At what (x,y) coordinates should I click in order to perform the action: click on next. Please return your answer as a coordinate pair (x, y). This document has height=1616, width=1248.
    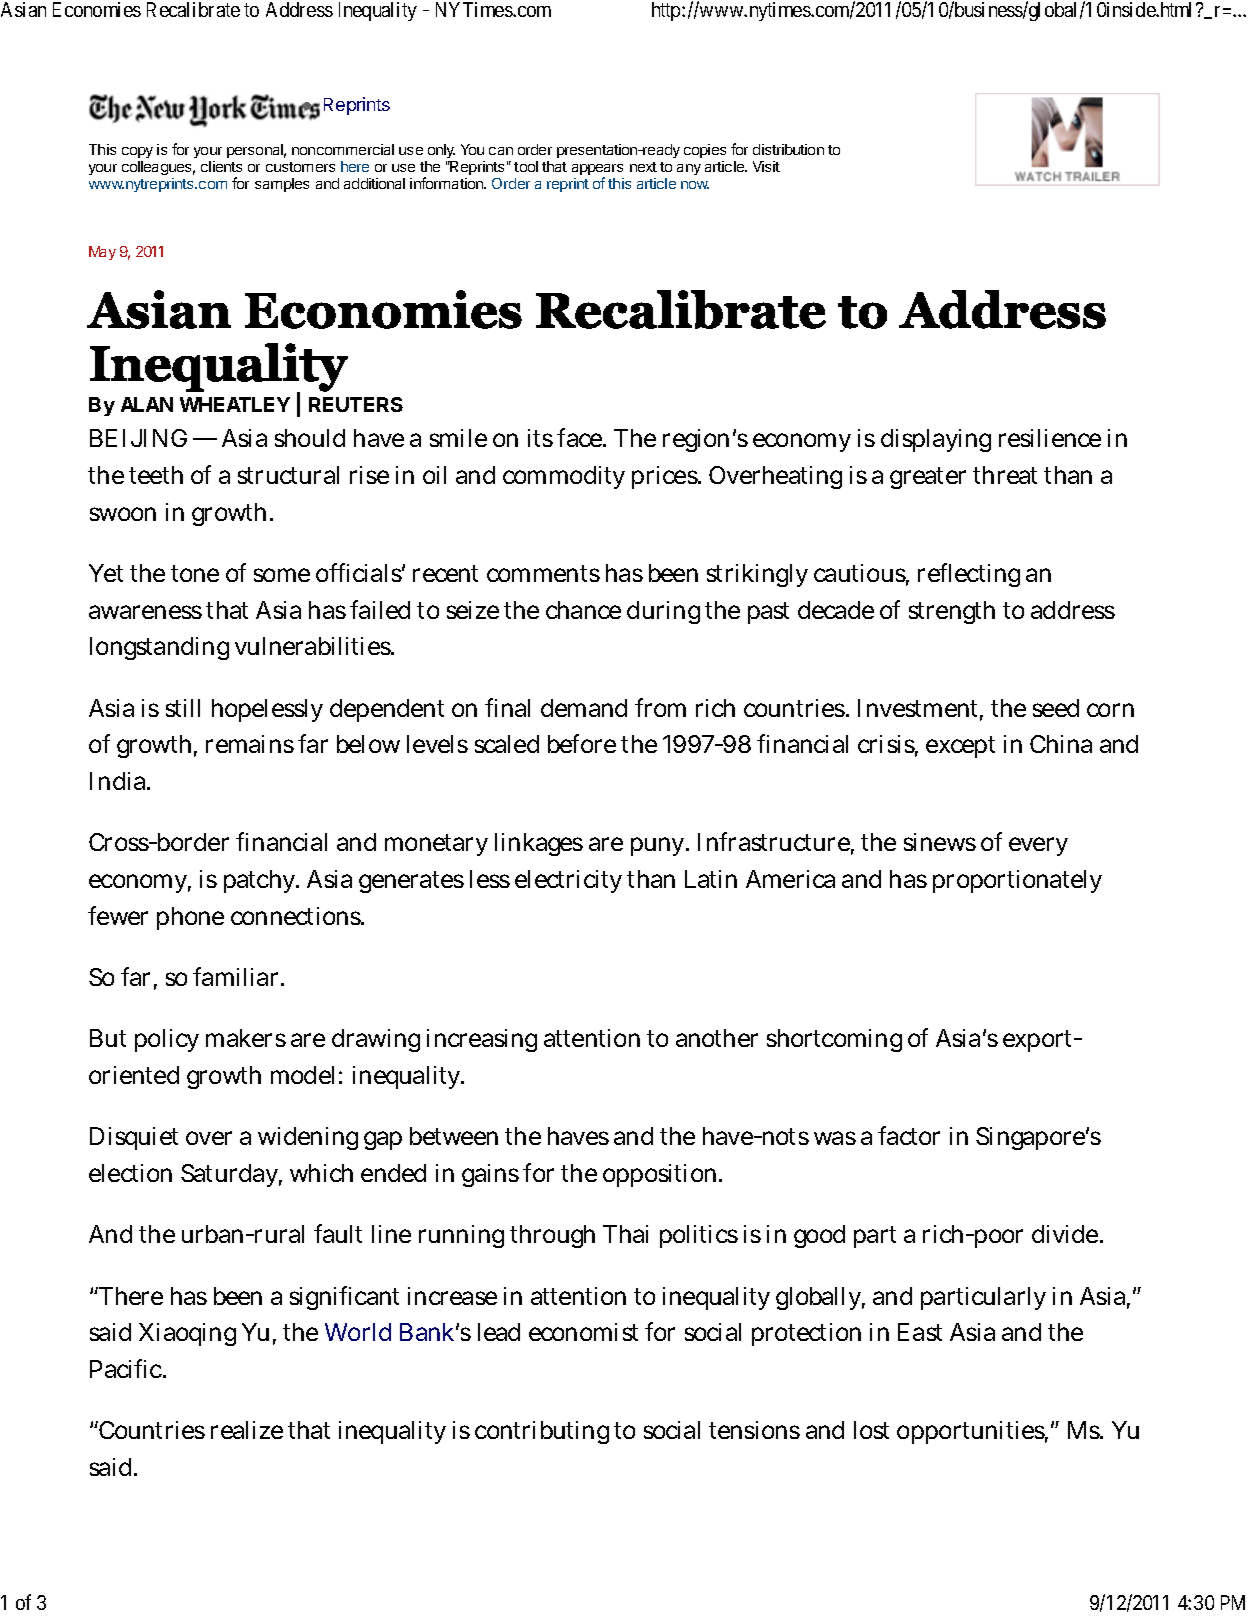
    Looking at the image, I should click on (643, 167).
